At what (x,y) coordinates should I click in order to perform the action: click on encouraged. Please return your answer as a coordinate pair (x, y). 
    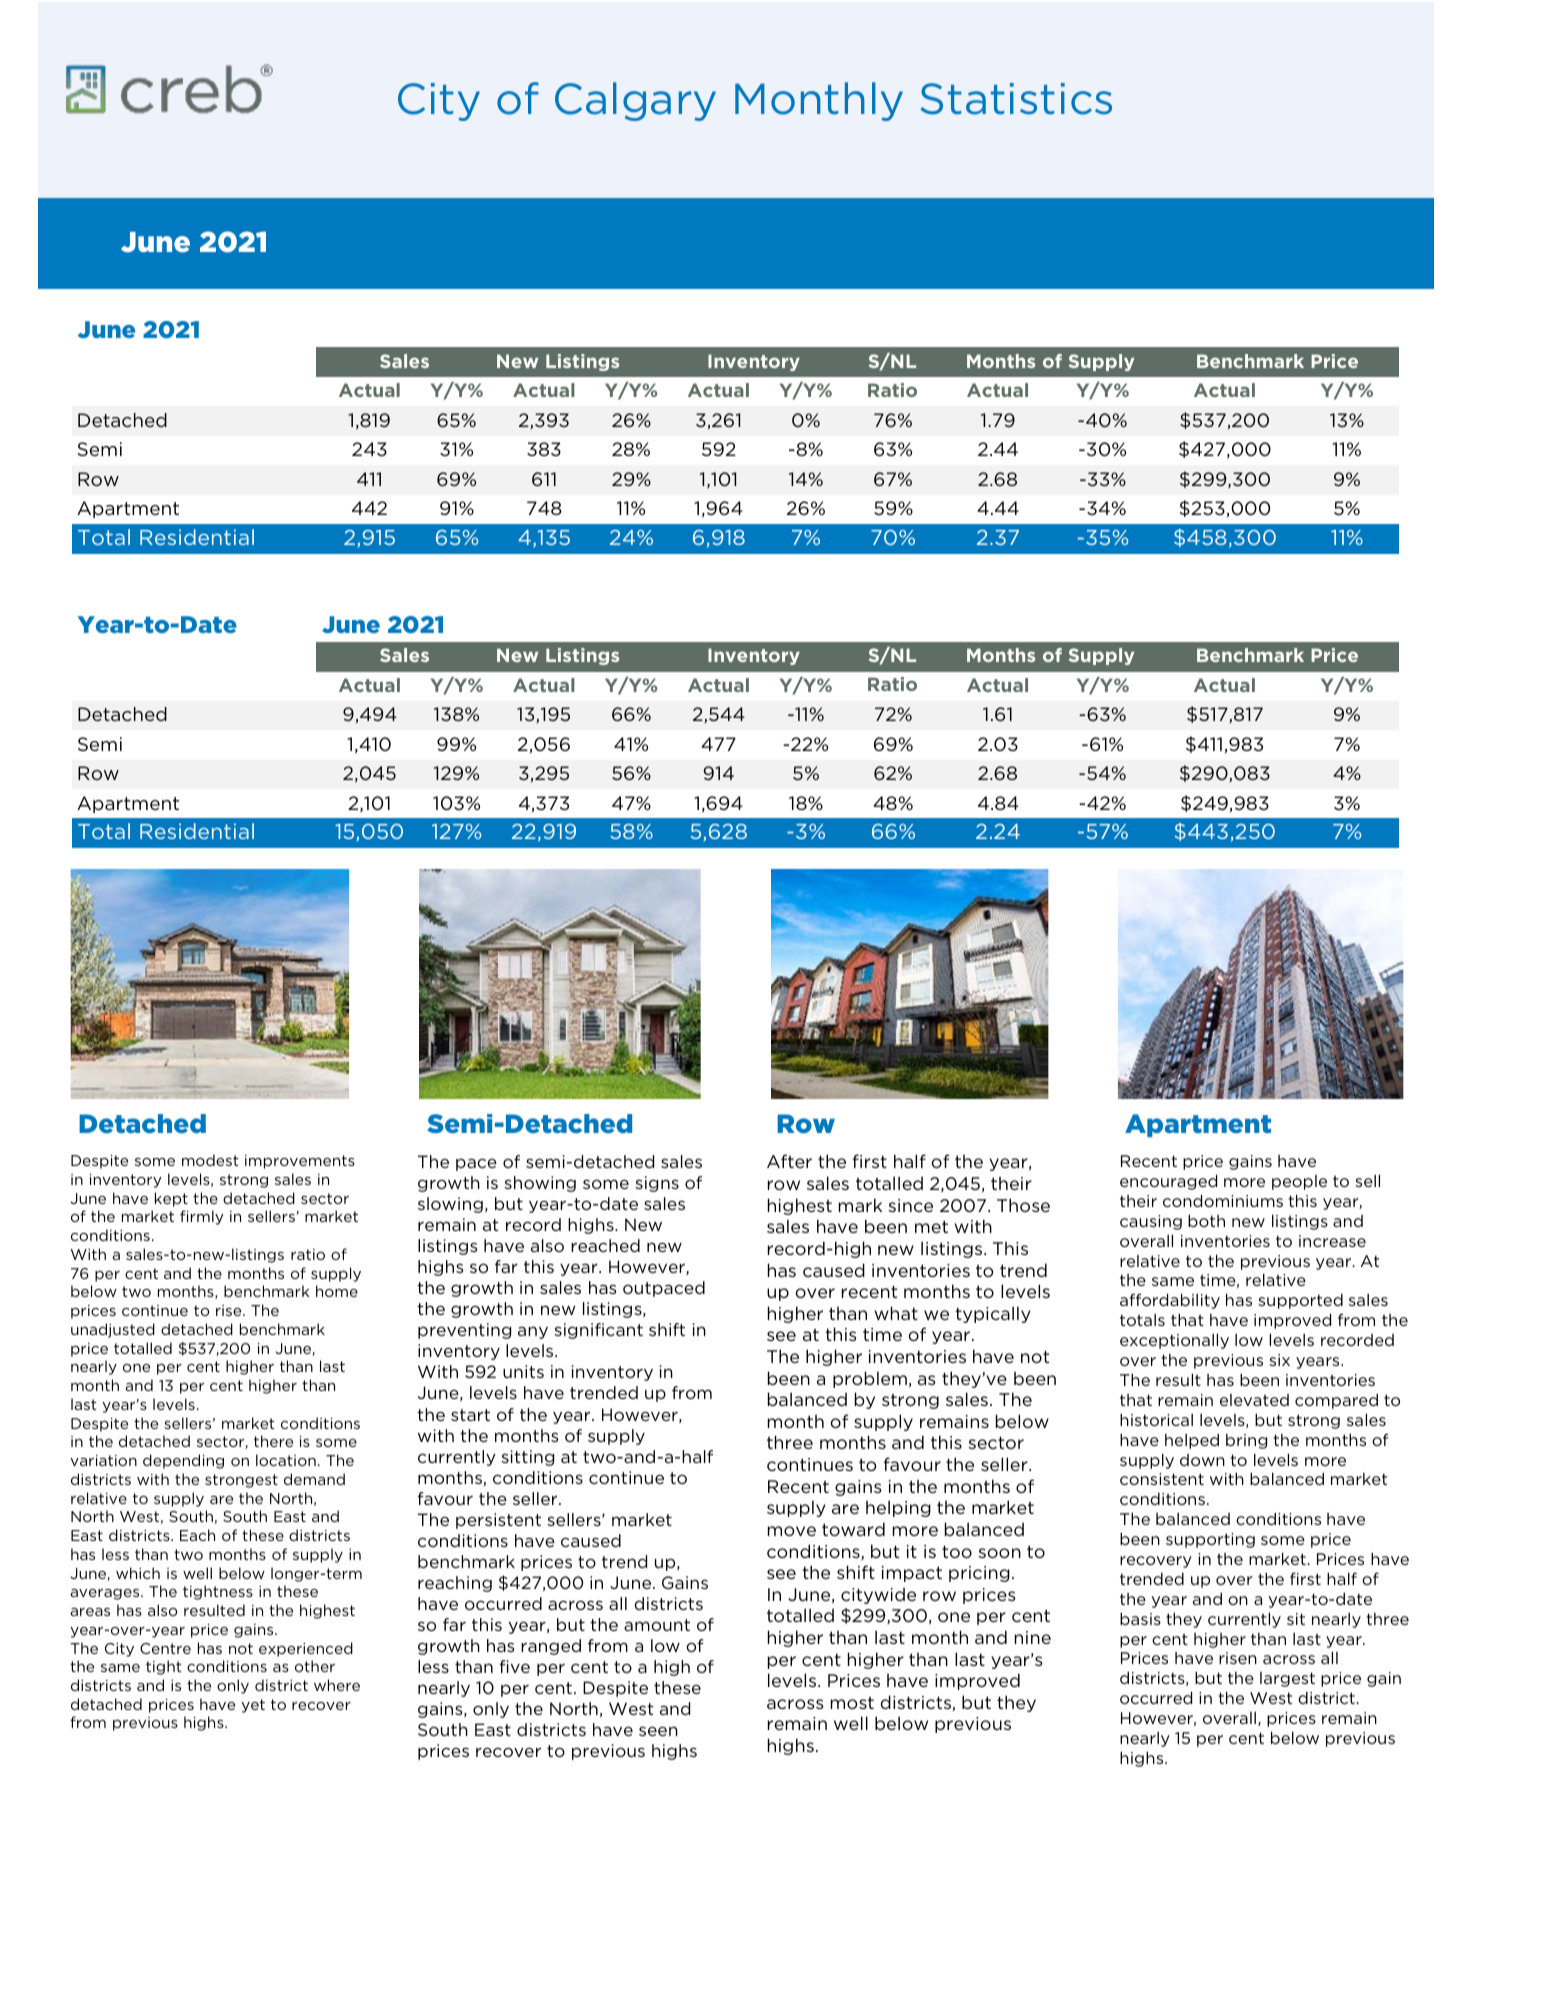
    Looking at the image, I should click on (1168, 1182).
